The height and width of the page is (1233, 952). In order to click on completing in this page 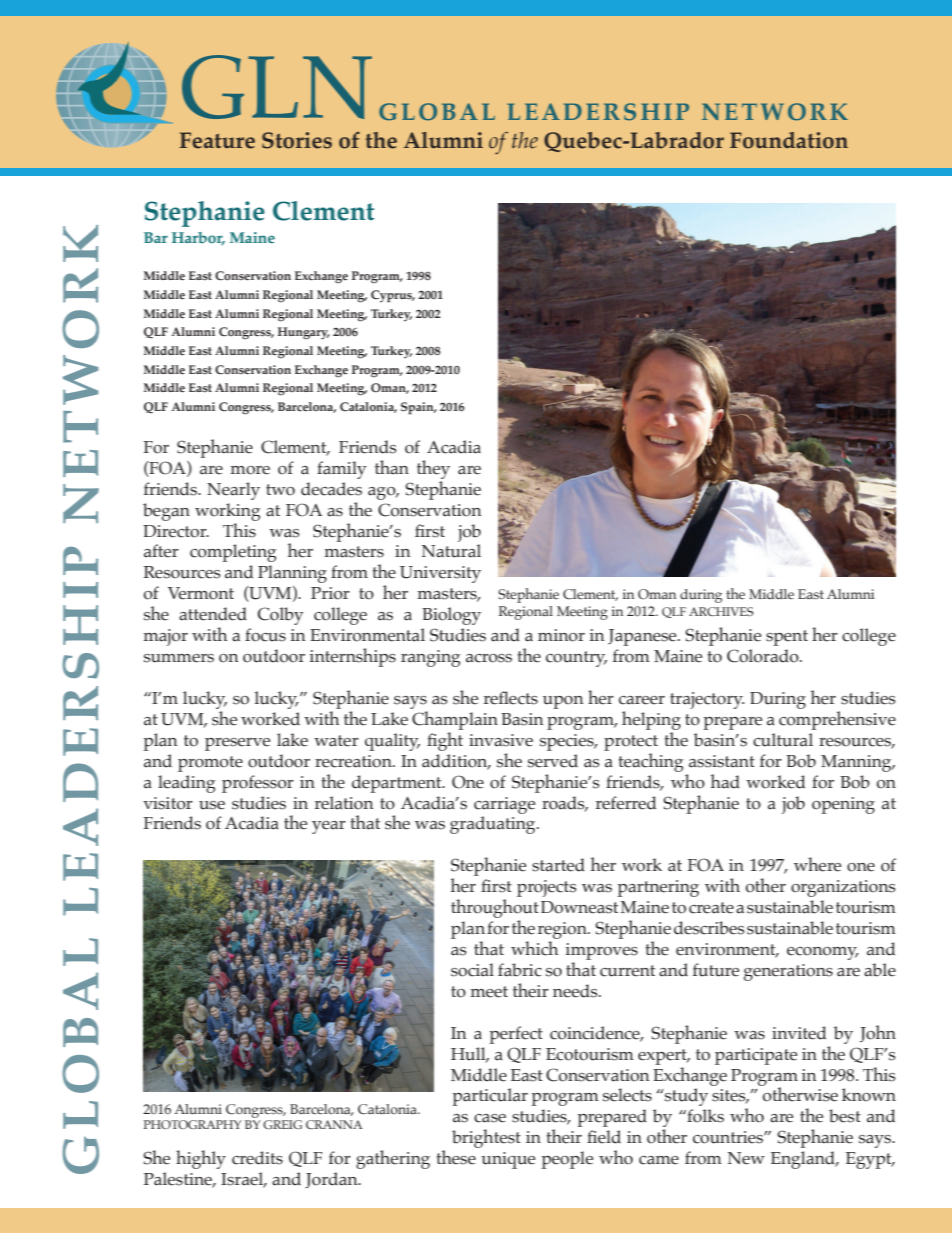, I will do `click(233, 553)`.
